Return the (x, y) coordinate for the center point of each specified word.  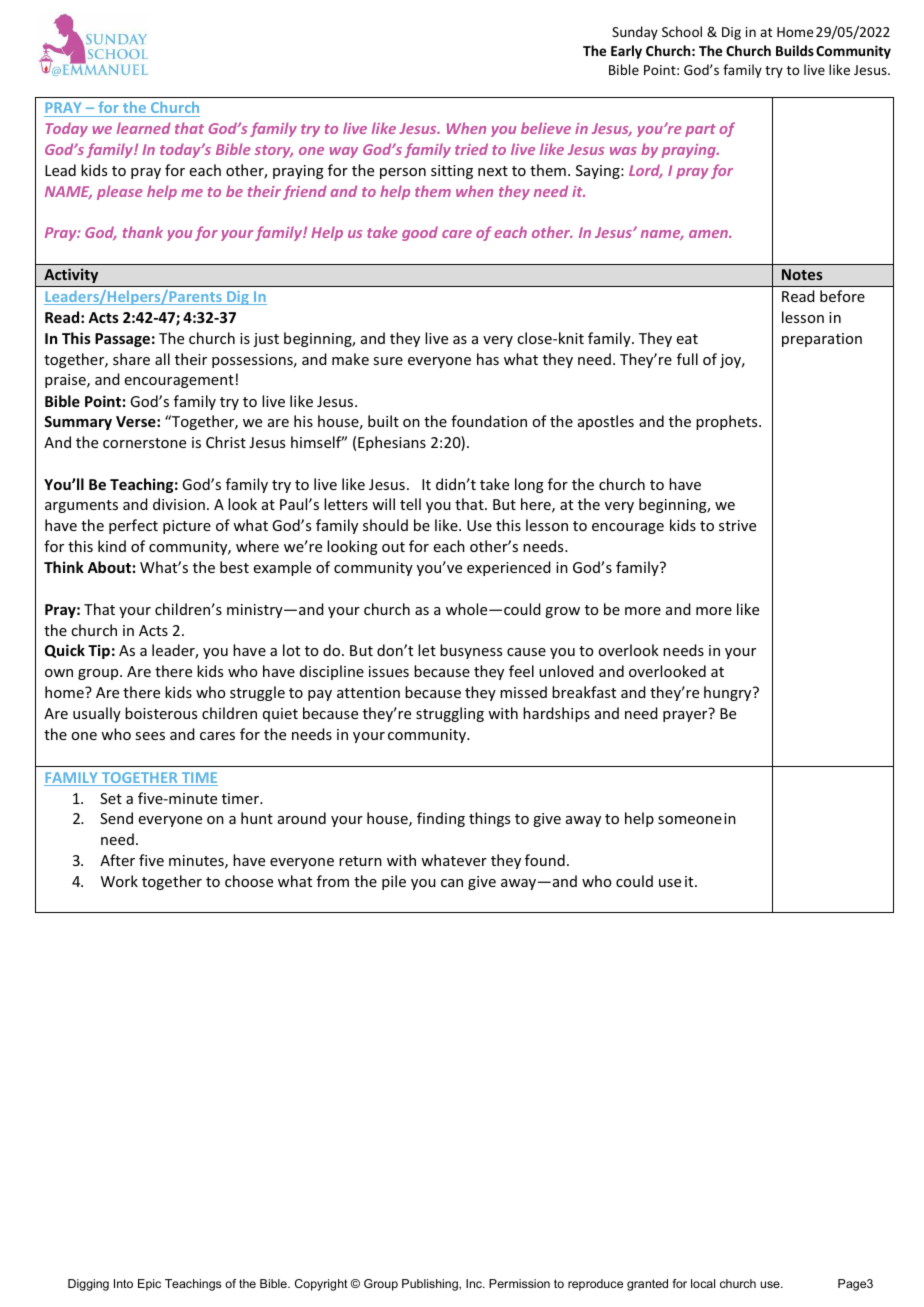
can (452, 883)
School (682, 31)
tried (471, 149)
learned (144, 128)
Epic (149, 1285)
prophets (728, 422)
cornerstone (144, 443)
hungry (729, 693)
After (117, 860)
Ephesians (392, 443)
